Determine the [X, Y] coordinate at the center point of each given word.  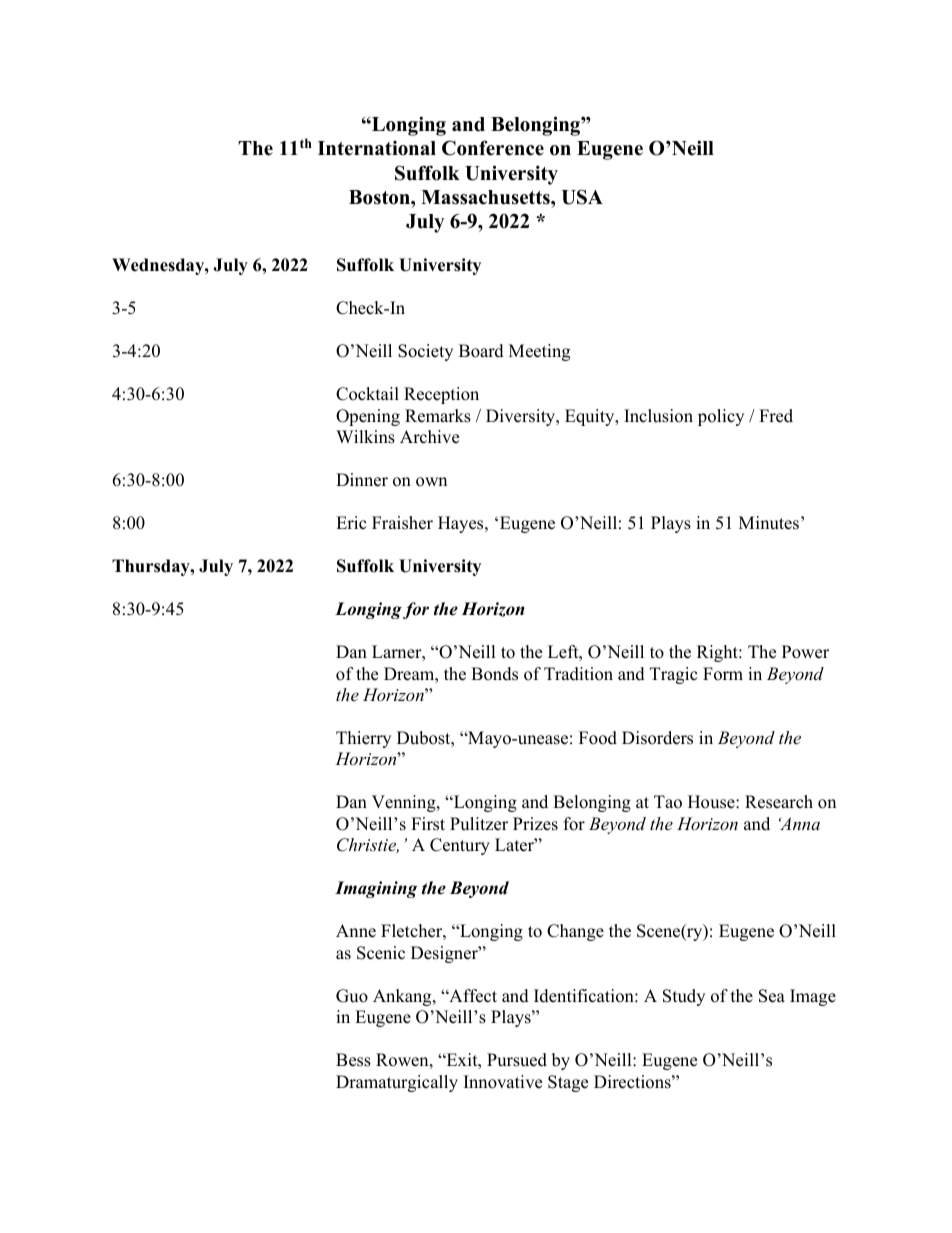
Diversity [522, 417]
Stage [568, 1083]
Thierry [363, 739]
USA [582, 197]
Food [598, 738]
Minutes [769, 523]
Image [813, 997]
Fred [776, 416]
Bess [353, 1060]
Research [779, 802]
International [377, 148]
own [431, 482]
